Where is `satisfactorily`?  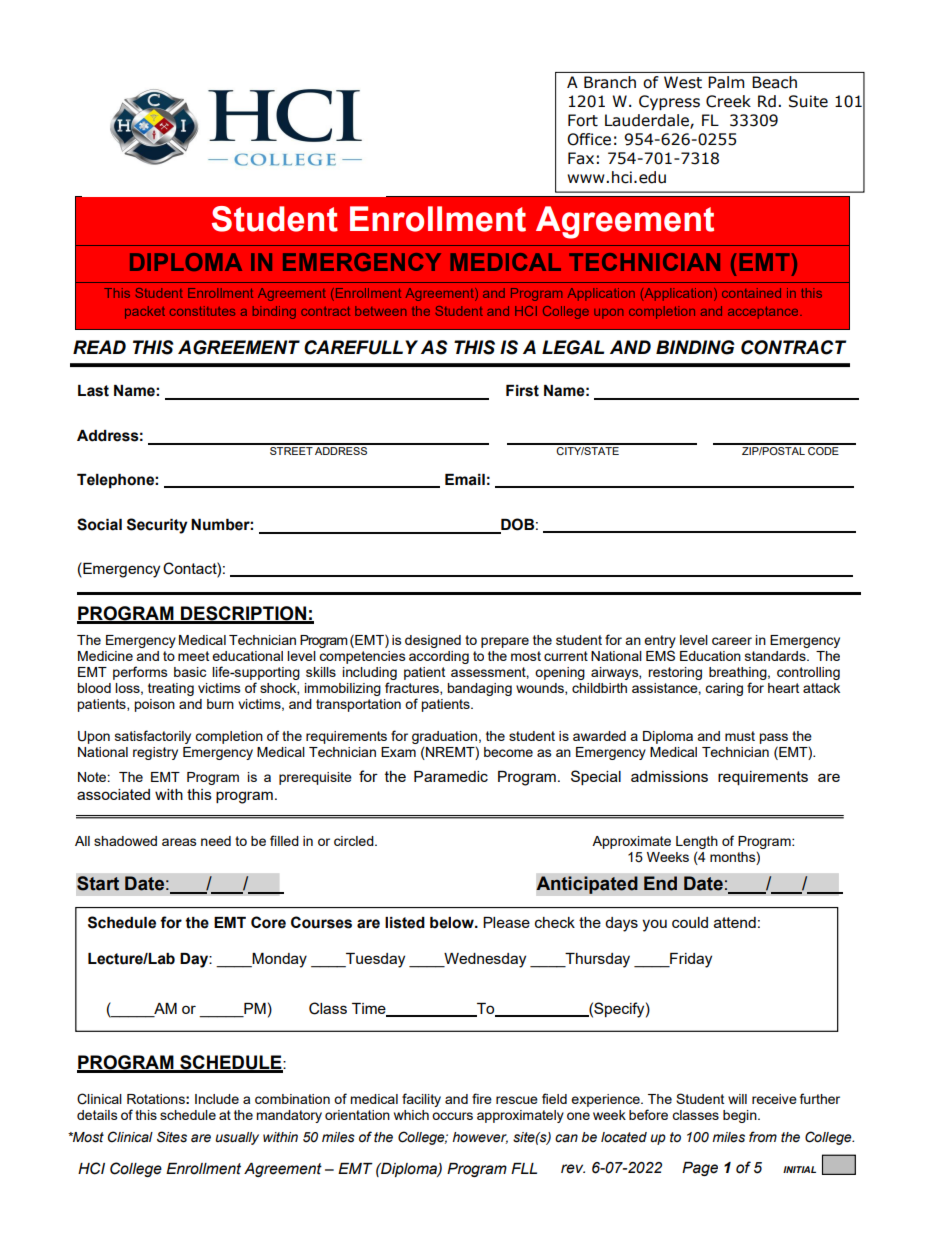
satisfactorily is located at coordinates (153, 737).
